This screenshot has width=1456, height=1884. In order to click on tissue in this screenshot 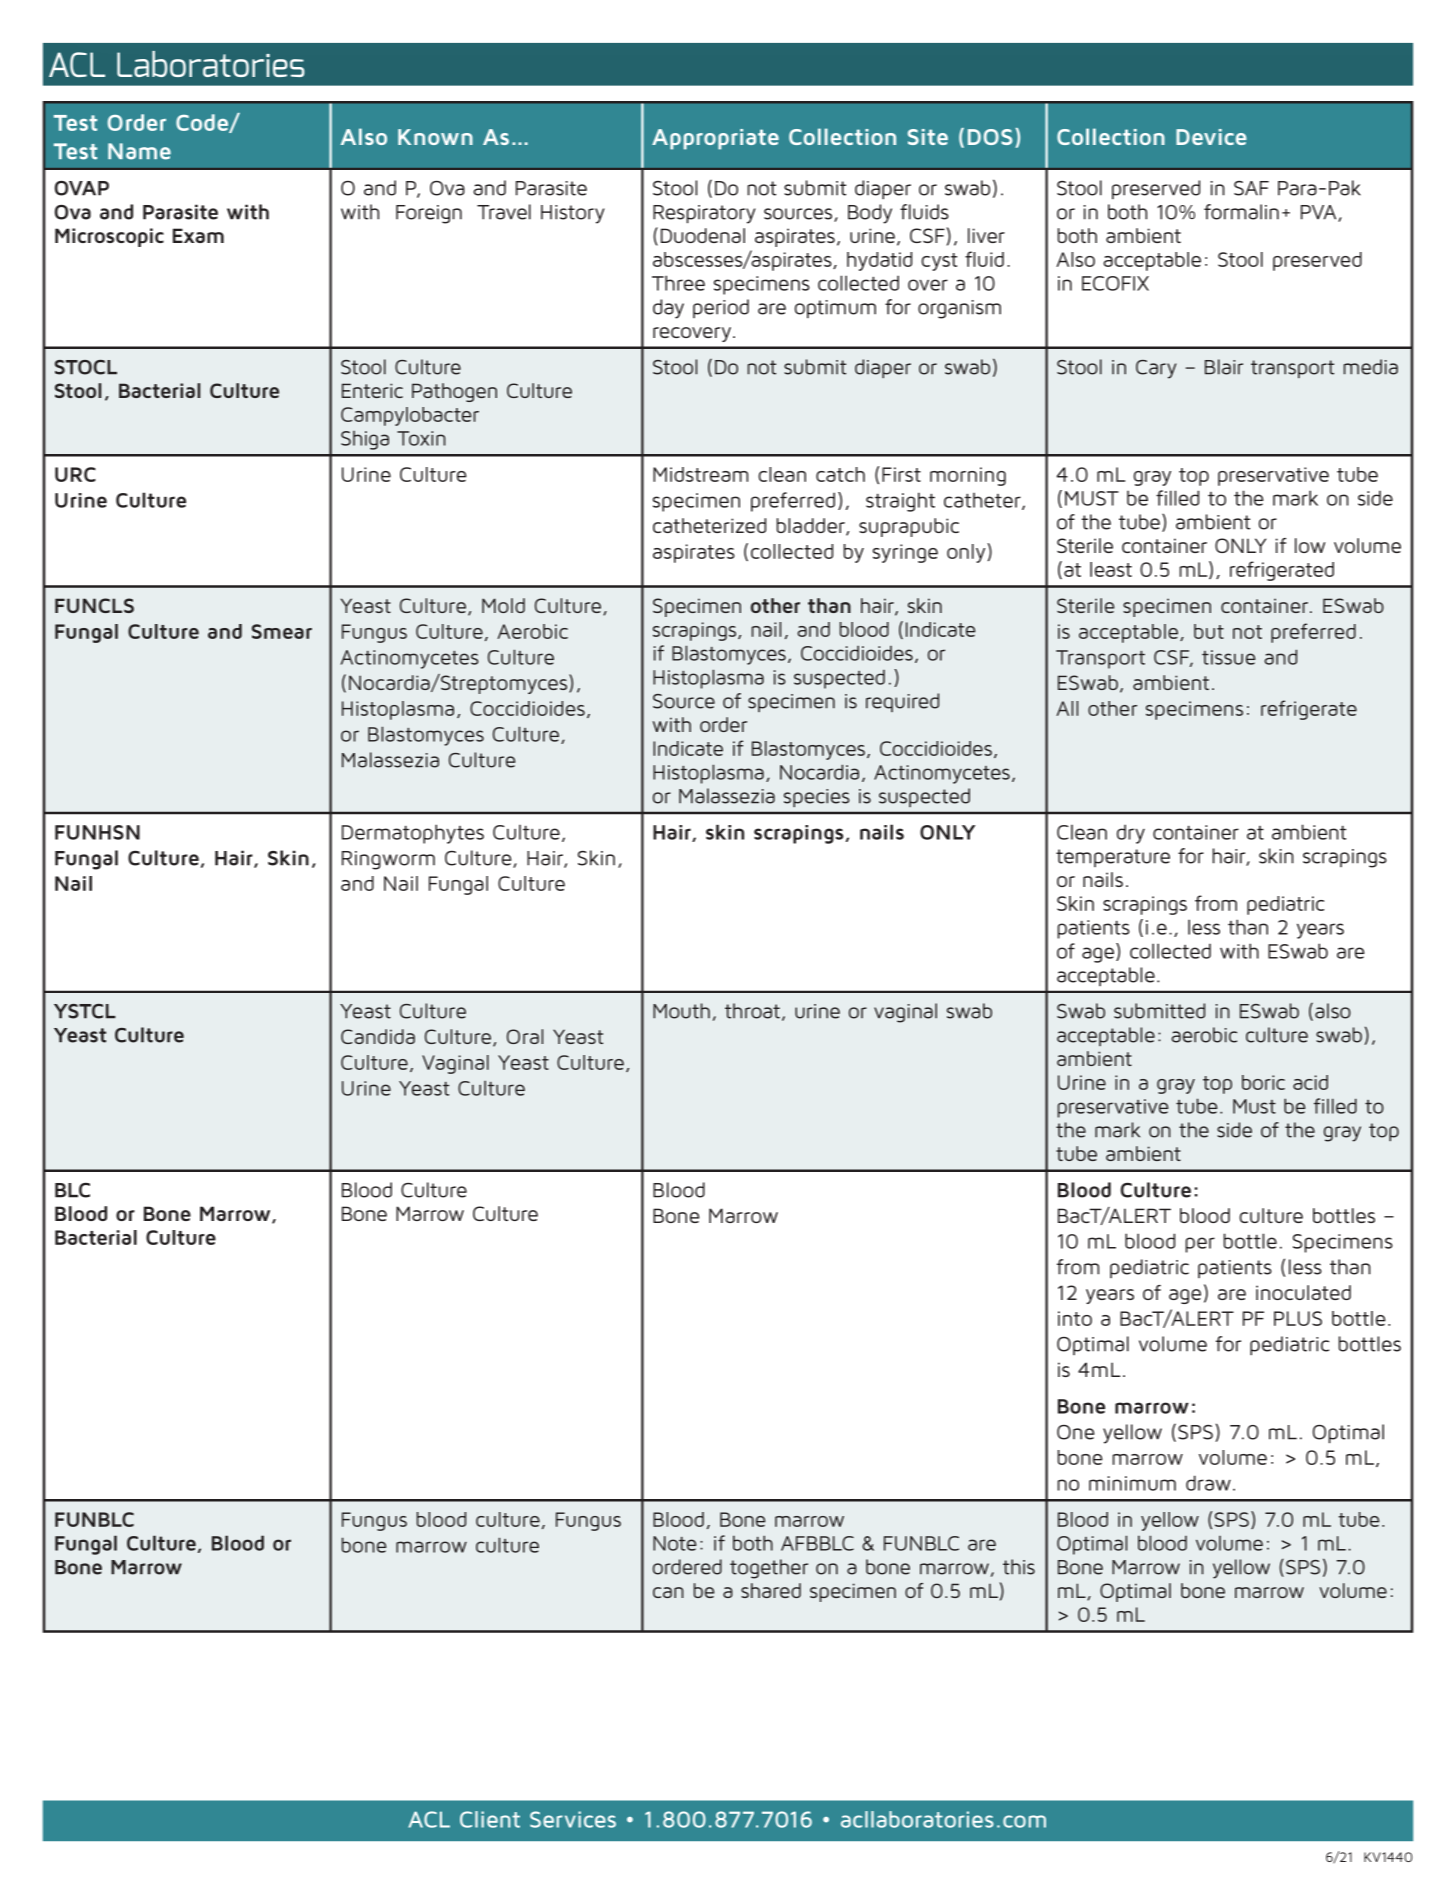, I will do `click(1229, 657)`.
